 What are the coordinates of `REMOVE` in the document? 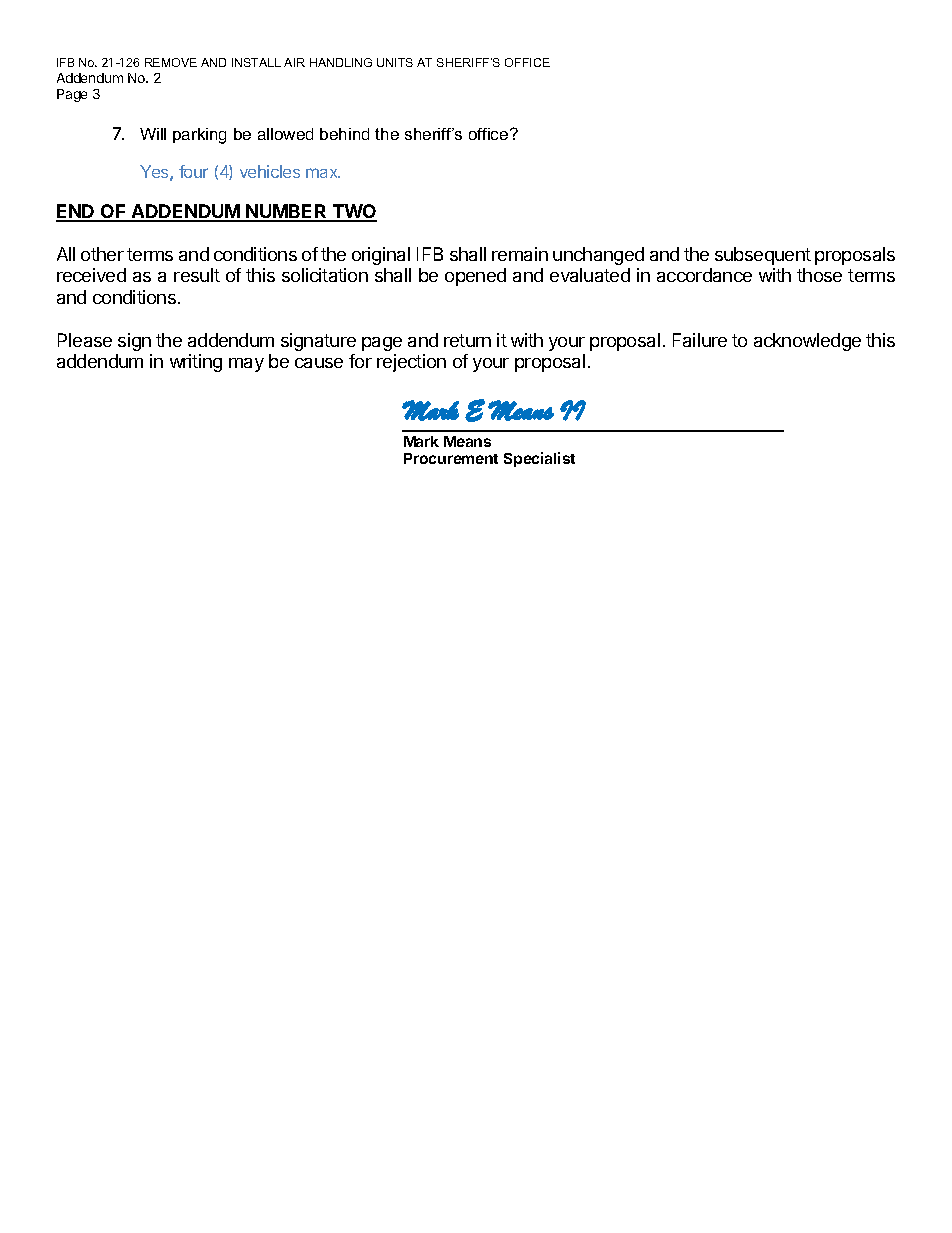 It's located at (171, 62).
